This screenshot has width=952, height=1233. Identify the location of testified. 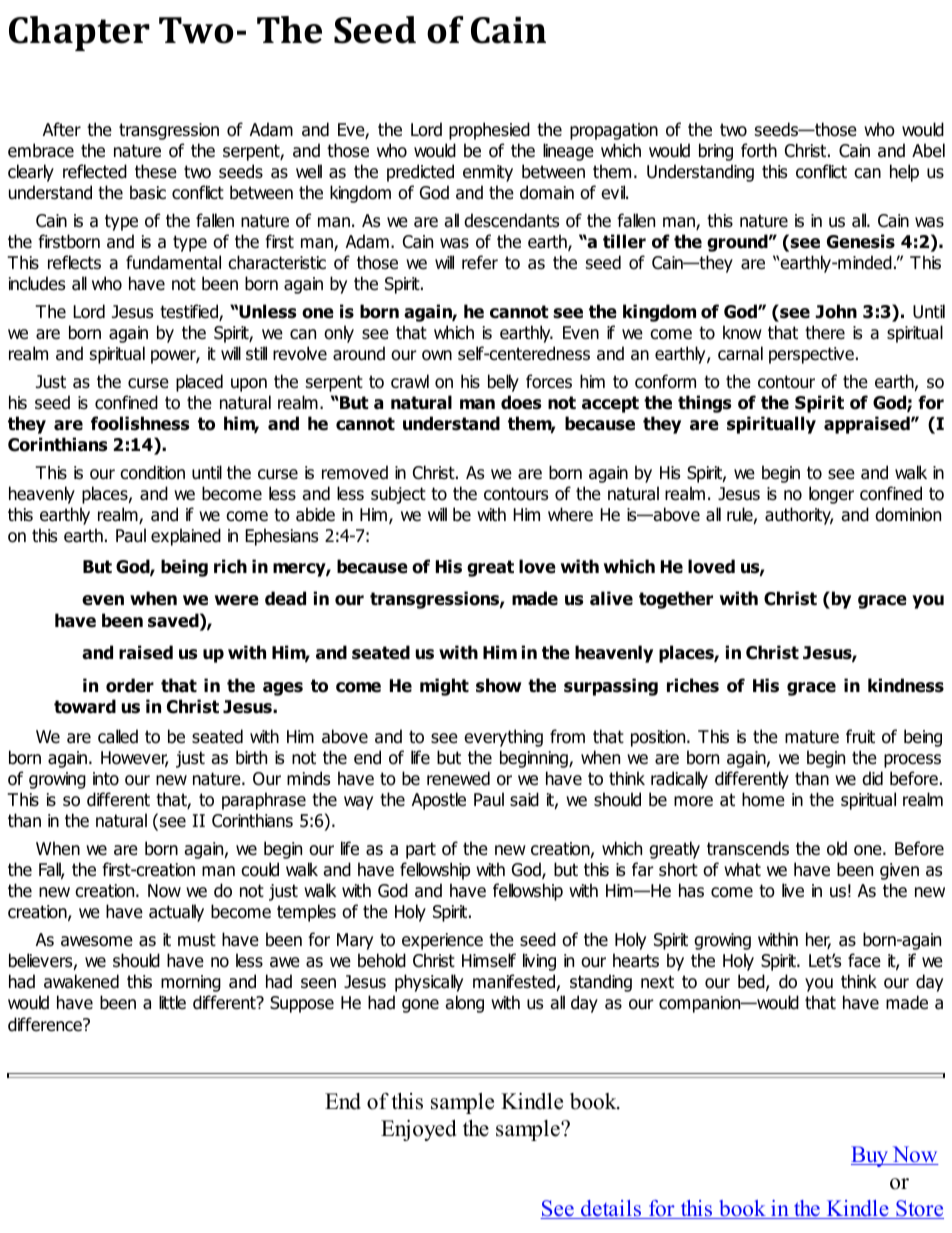
(190, 312).
